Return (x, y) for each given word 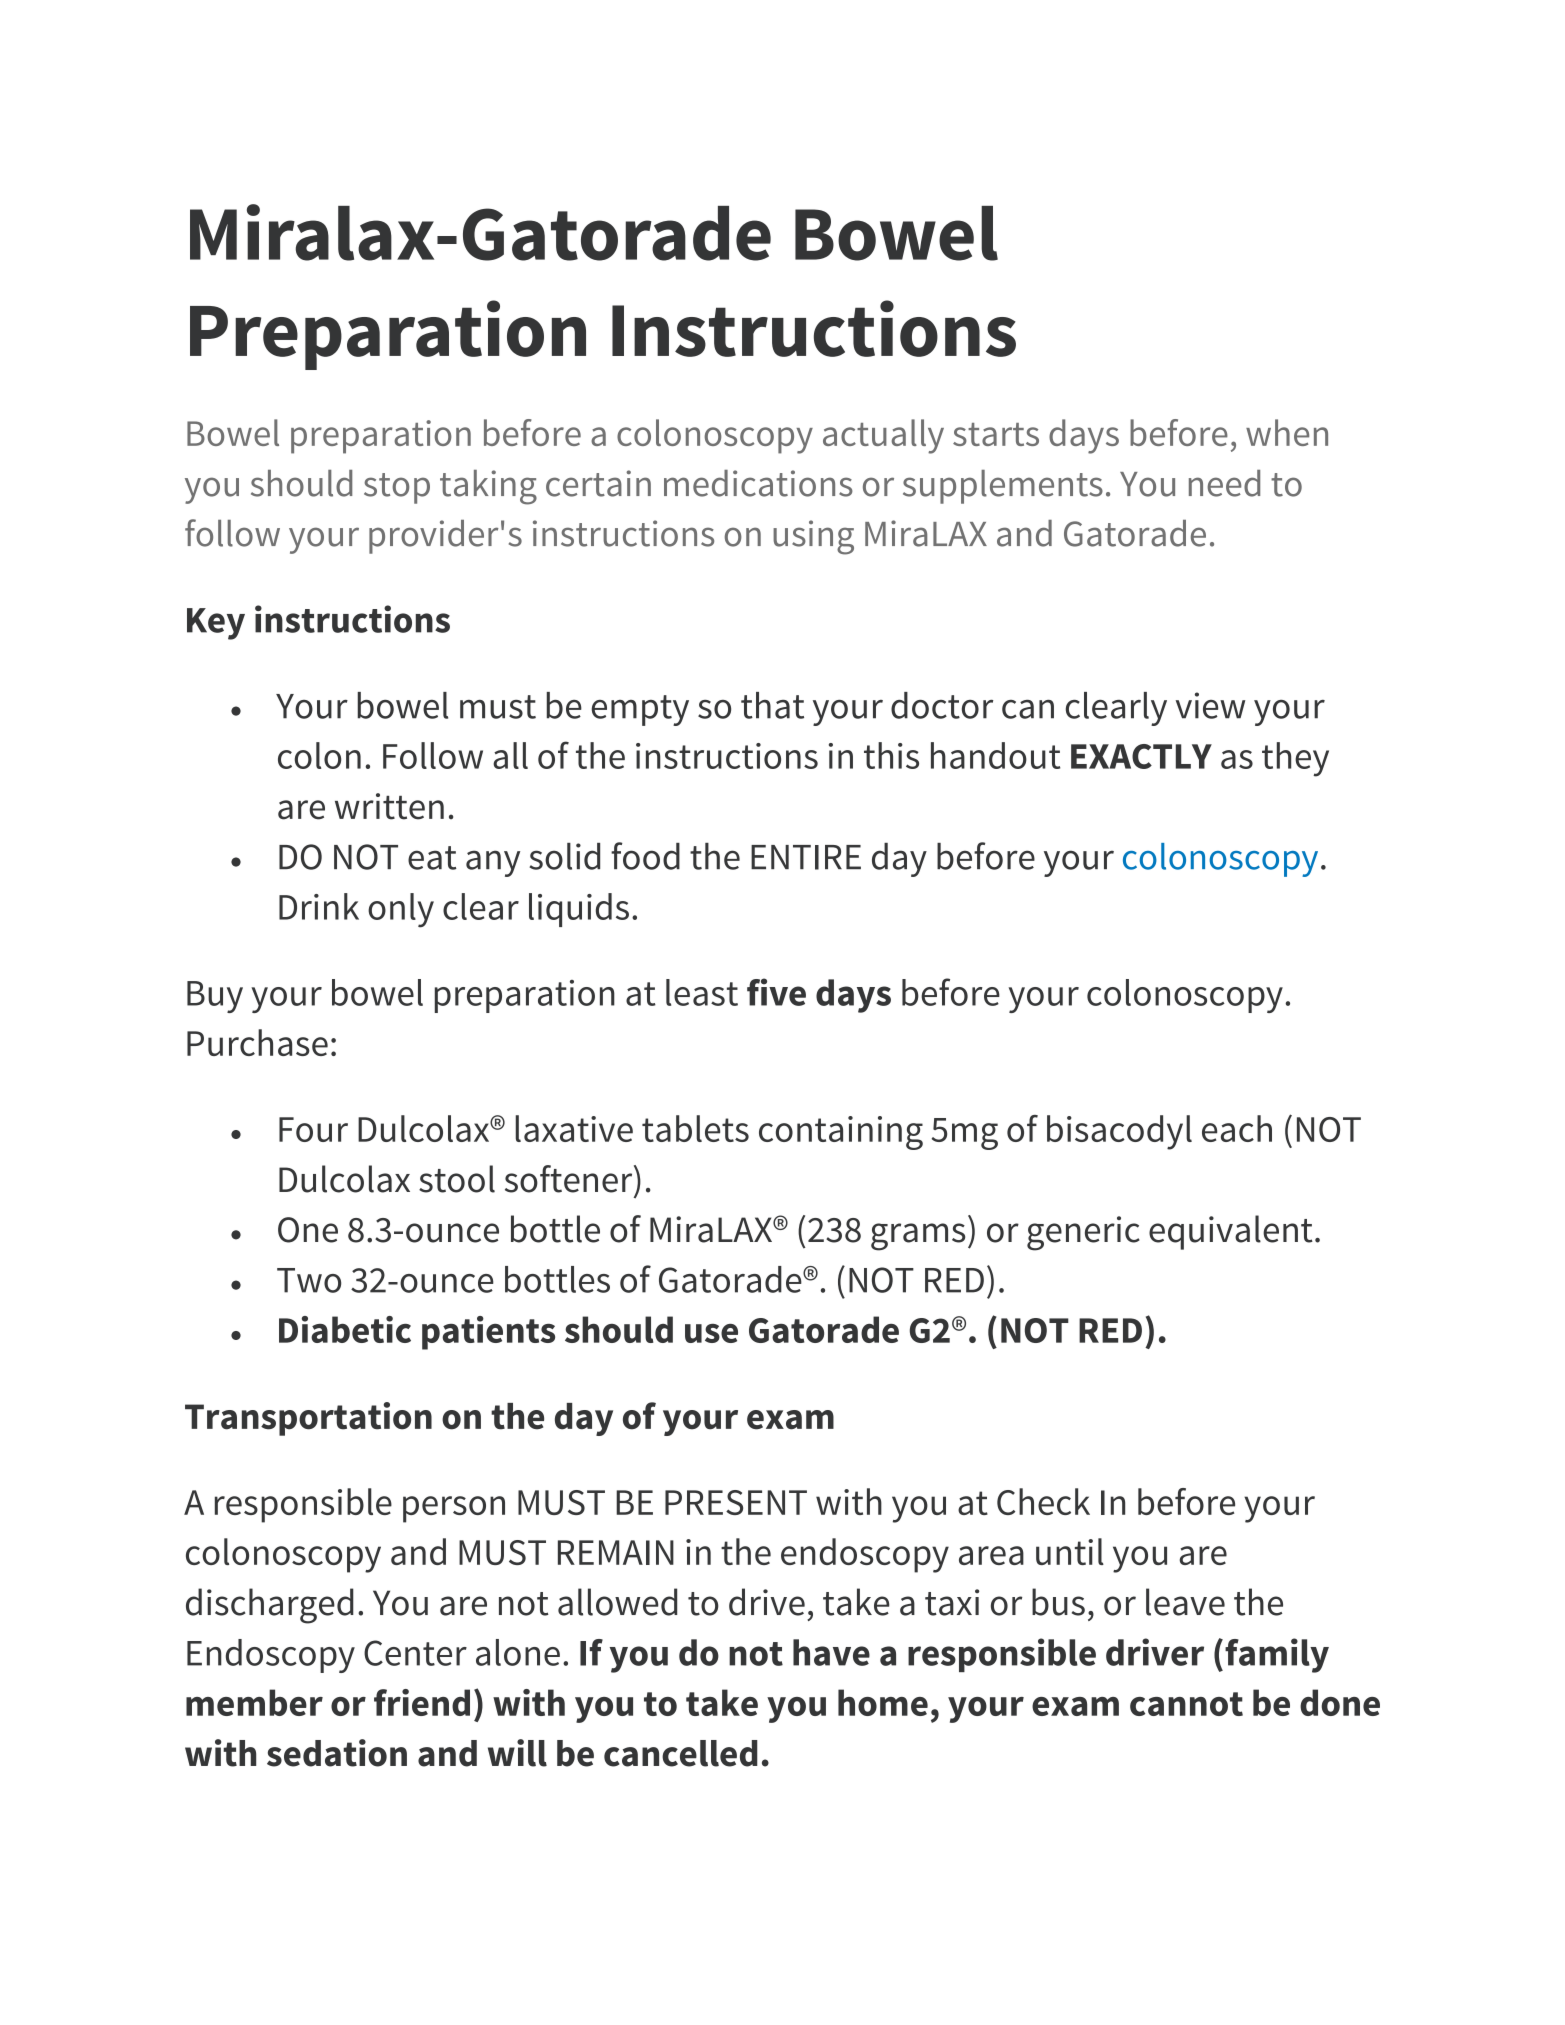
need (1224, 483)
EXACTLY (1141, 756)
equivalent (1231, 1232)
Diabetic (345, 1329)
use (711, 1333)
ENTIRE (806, 857)
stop (397, 488)
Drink (319, 906)
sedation (337, 1753)
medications (758, 483)
